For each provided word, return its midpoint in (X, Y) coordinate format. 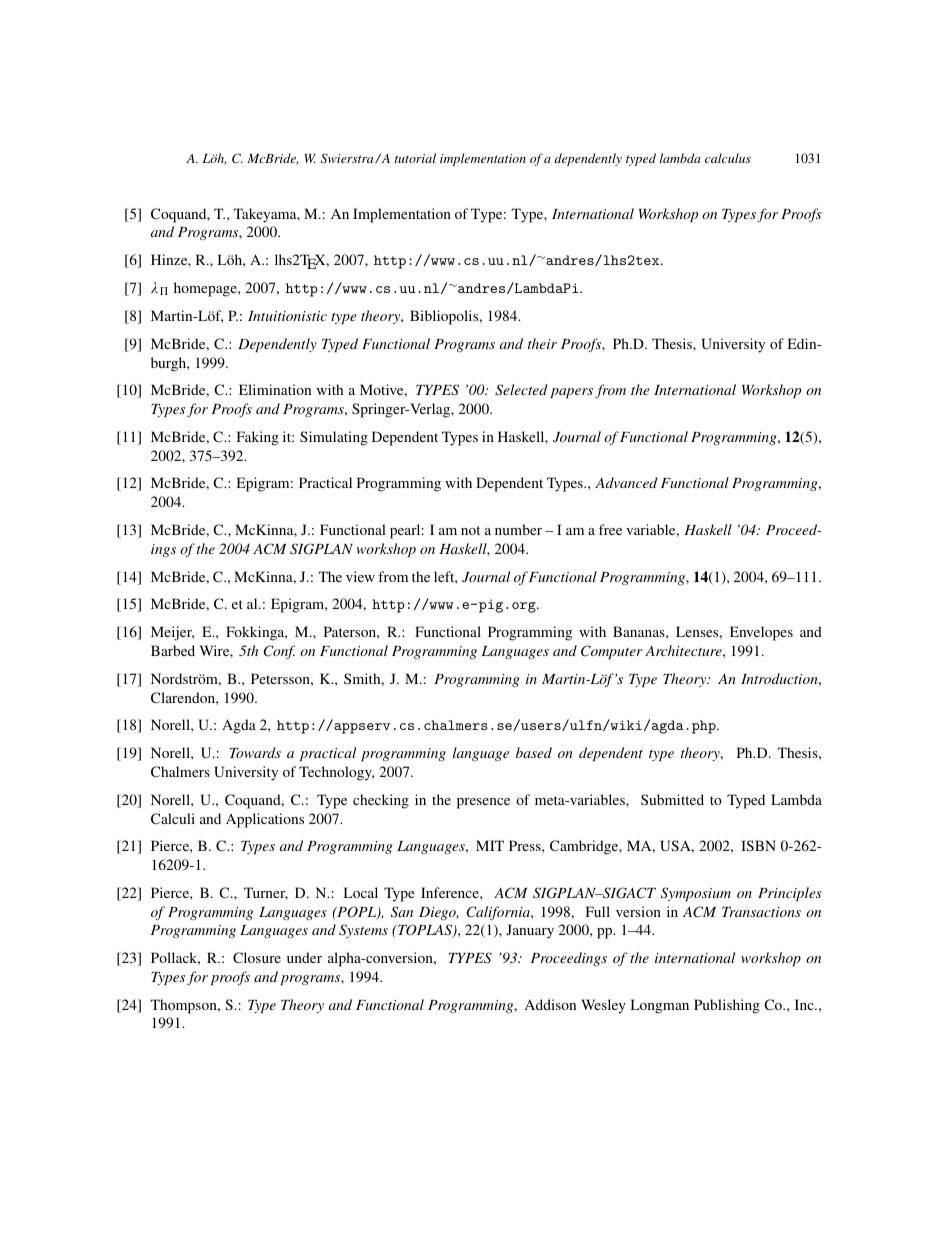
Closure (257, 957)
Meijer (172, 633)
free (610, 529)
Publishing (727, 1006)
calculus (728, 158)
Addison (550, 1004)
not (470, 530)
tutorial (415, 158)
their (542, 343)
